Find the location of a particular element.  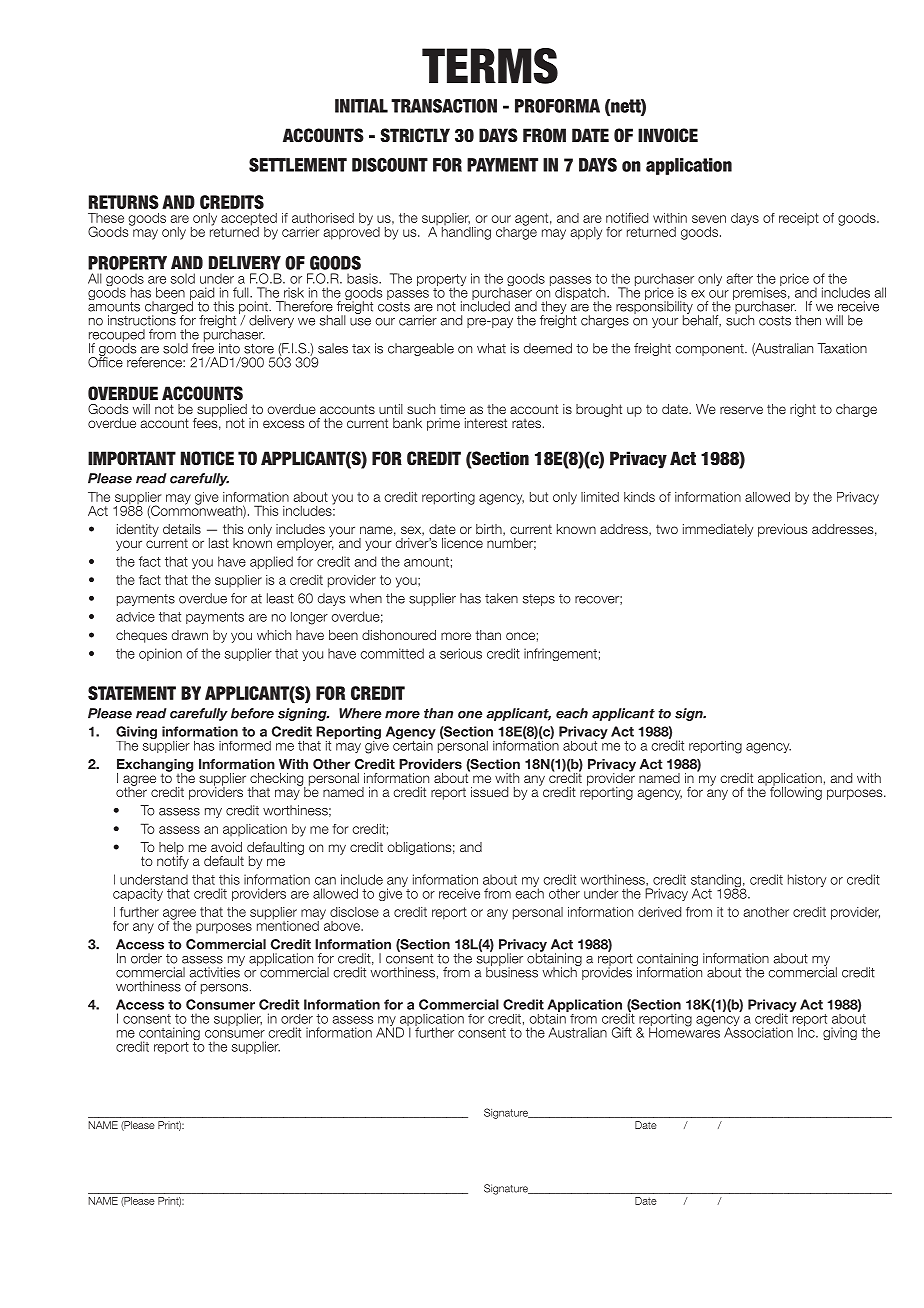

SETTLEMENT is located at coordinates (298, 165).
